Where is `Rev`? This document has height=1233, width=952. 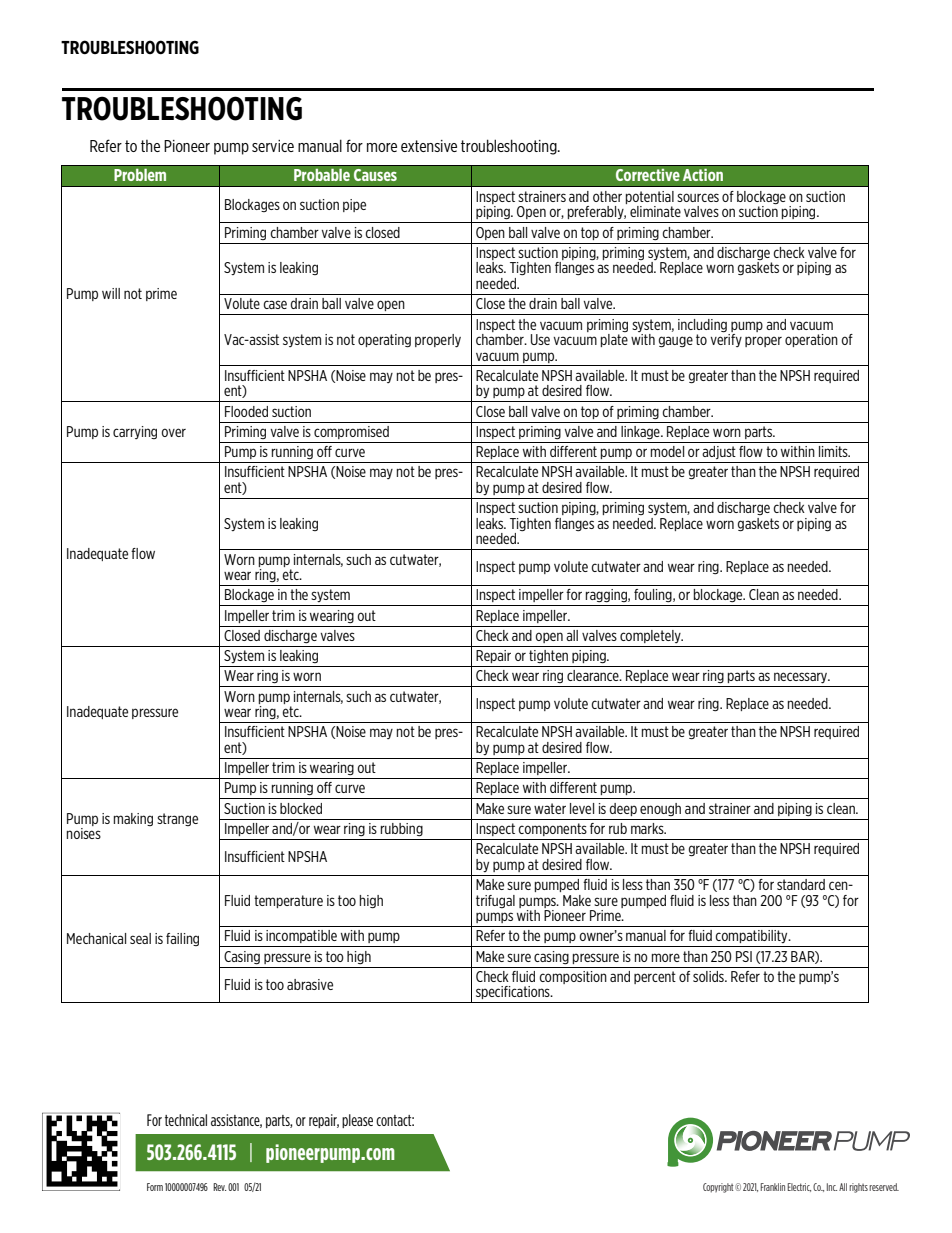
Rev is located at coordinates (219, 1187).
